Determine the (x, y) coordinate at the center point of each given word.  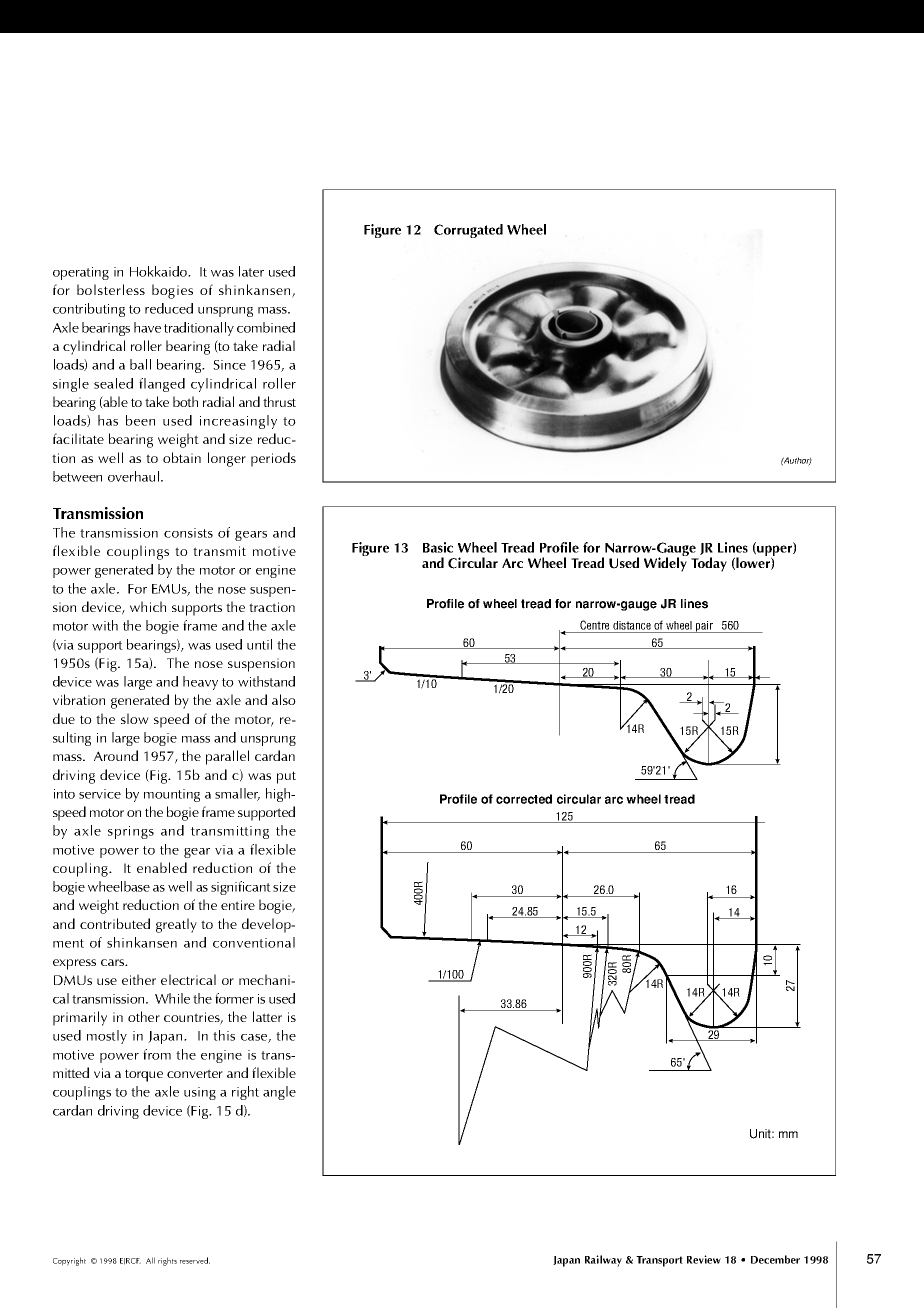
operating (81, 273)
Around (116, 755)
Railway (603, 1261)
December (775, 1259)
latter (267, 1016)
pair (704, 627)
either (139, 979)
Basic (438, 547)
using (200, 1093)
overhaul (135, 476)
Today (709, 564)
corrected (524, 799)
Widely (666, 563)
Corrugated (468, 231)
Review (704, 1259)
